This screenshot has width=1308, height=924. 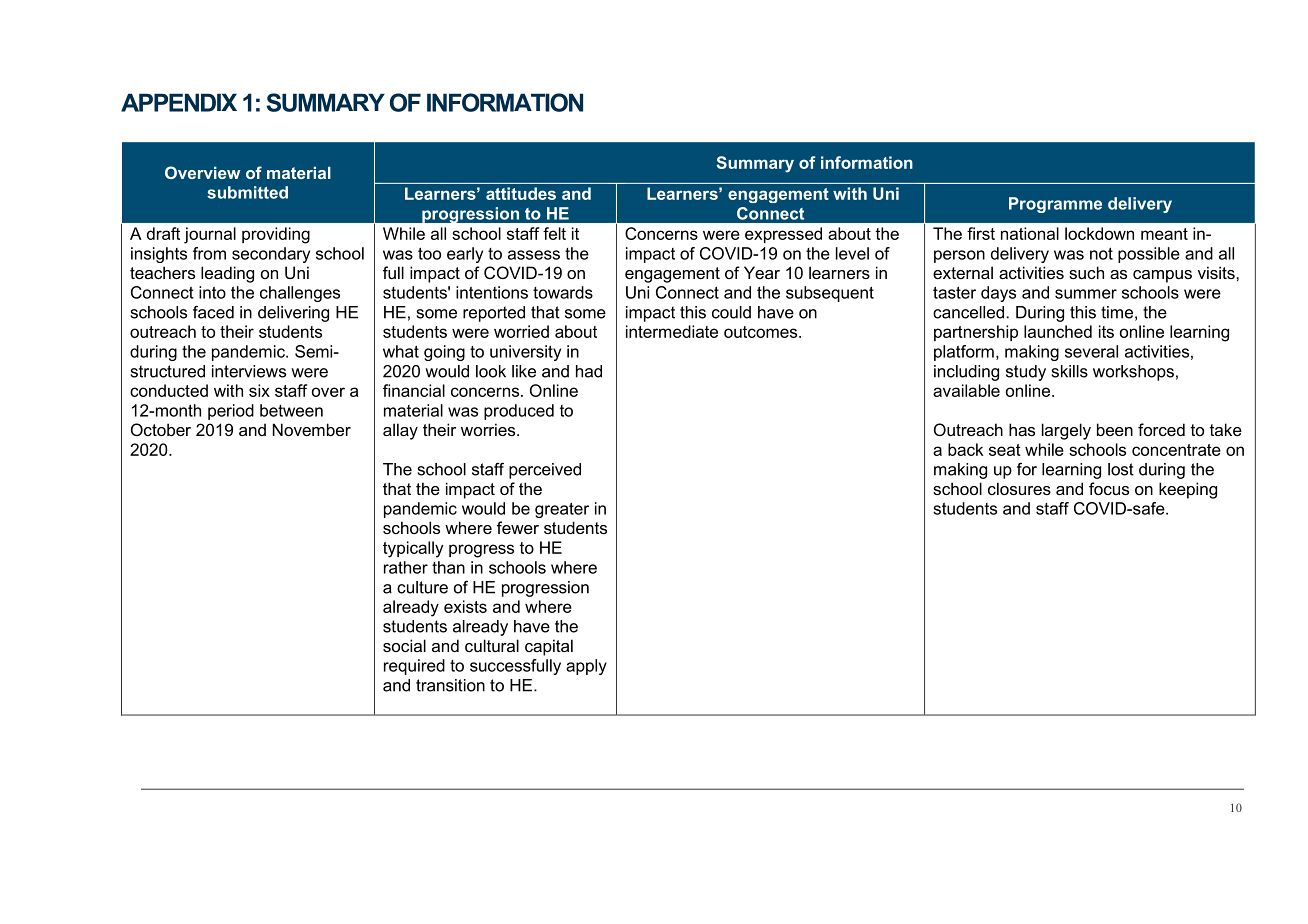 What do you see at coordinates (586, 667) in the screenshot?
I see `apply` at bounding box center [586, 667].
